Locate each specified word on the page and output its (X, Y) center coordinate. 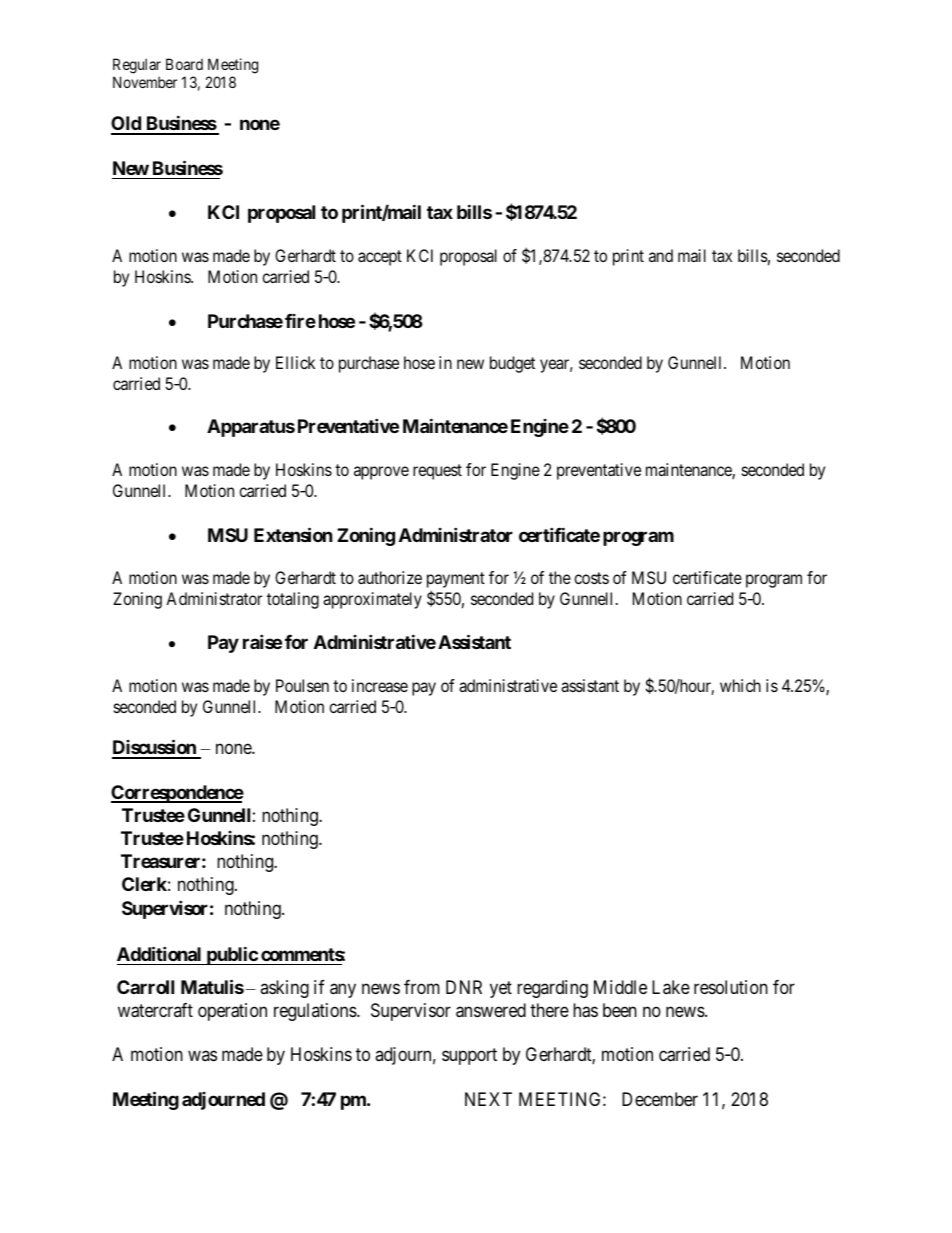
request (437, 472)
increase (380, 685)
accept (380, 258)
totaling (293, 600)
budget (512, 364)
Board (184, 64)
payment (456, 580)
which (740, 685)
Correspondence (177, 794)
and (661, 255)
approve (381, 473)
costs (591, 578)
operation (232, 1012)
